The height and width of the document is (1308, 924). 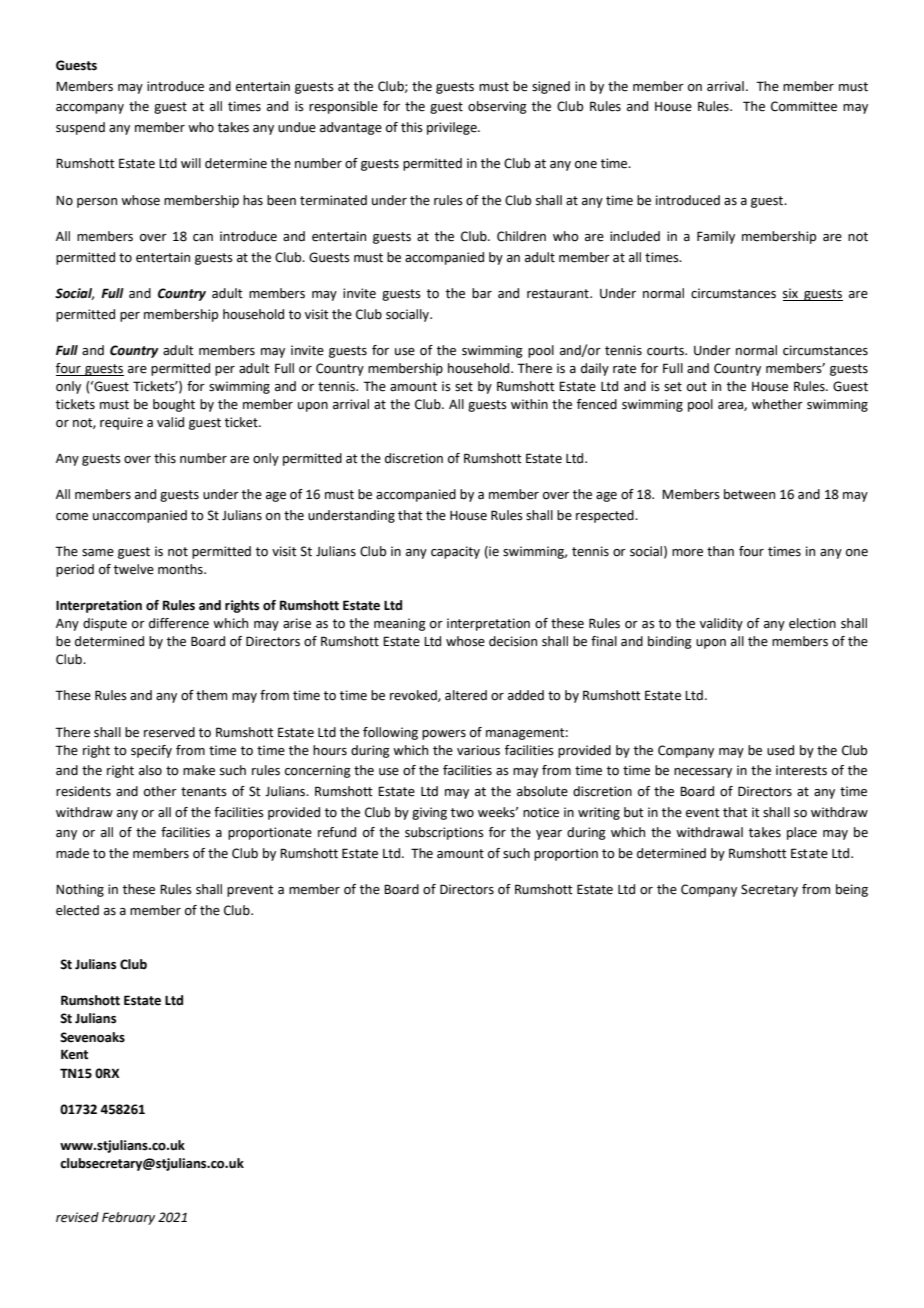 I want to click on February, so click(x=128, y=1218).
